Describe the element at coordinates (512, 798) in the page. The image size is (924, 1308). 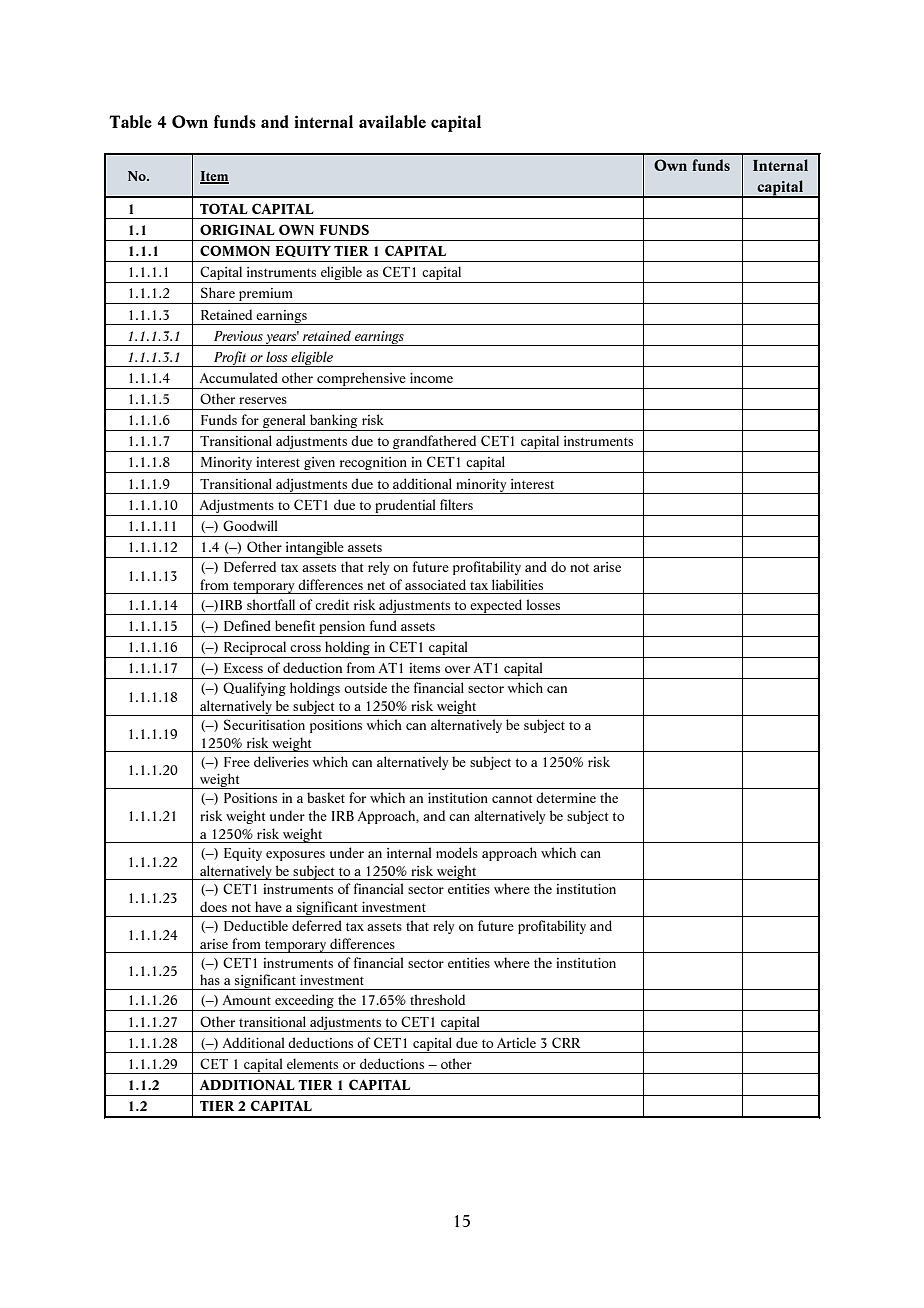
I see `cannot` at that location.
